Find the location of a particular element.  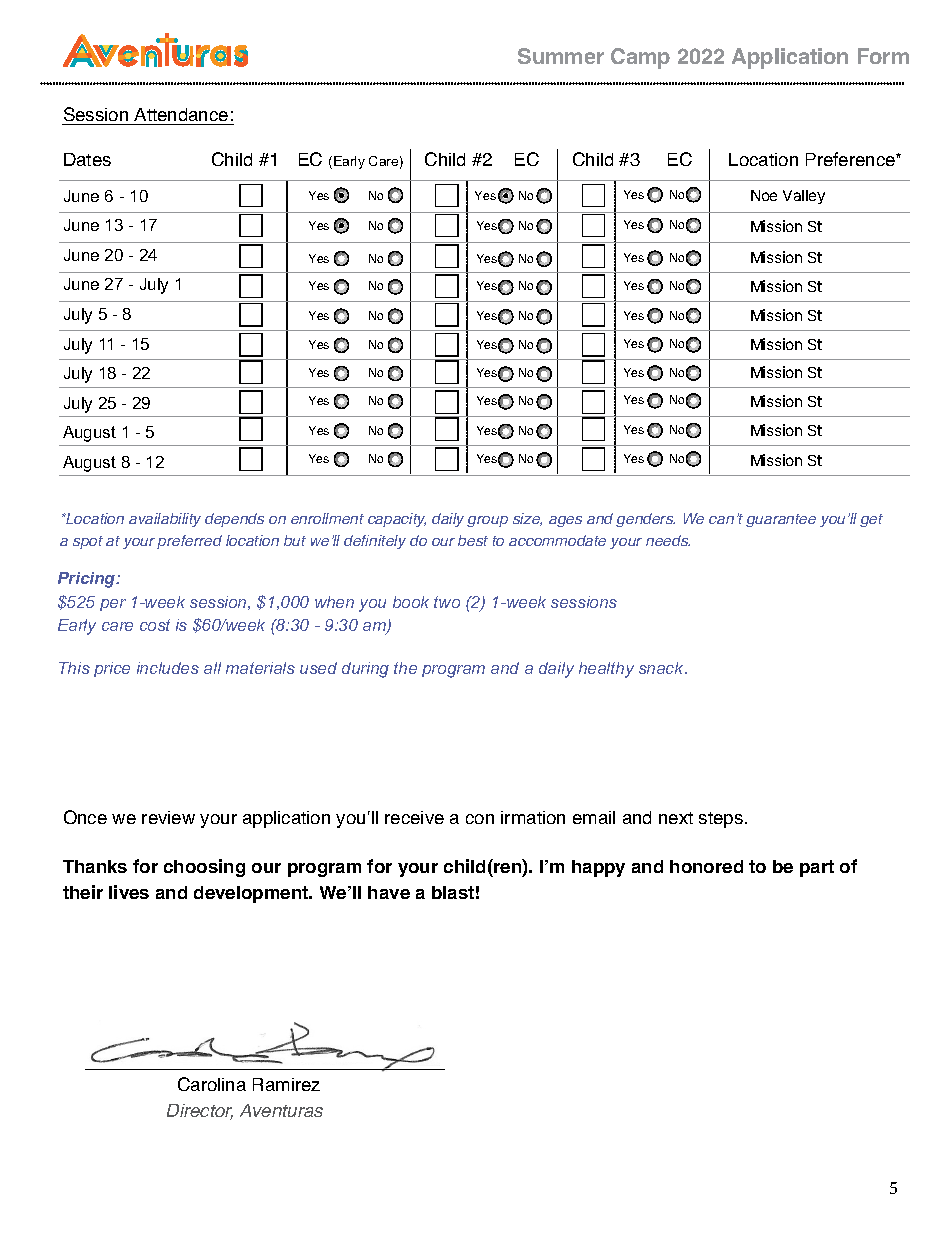

guarantee is located at coordinates (781, 520).
